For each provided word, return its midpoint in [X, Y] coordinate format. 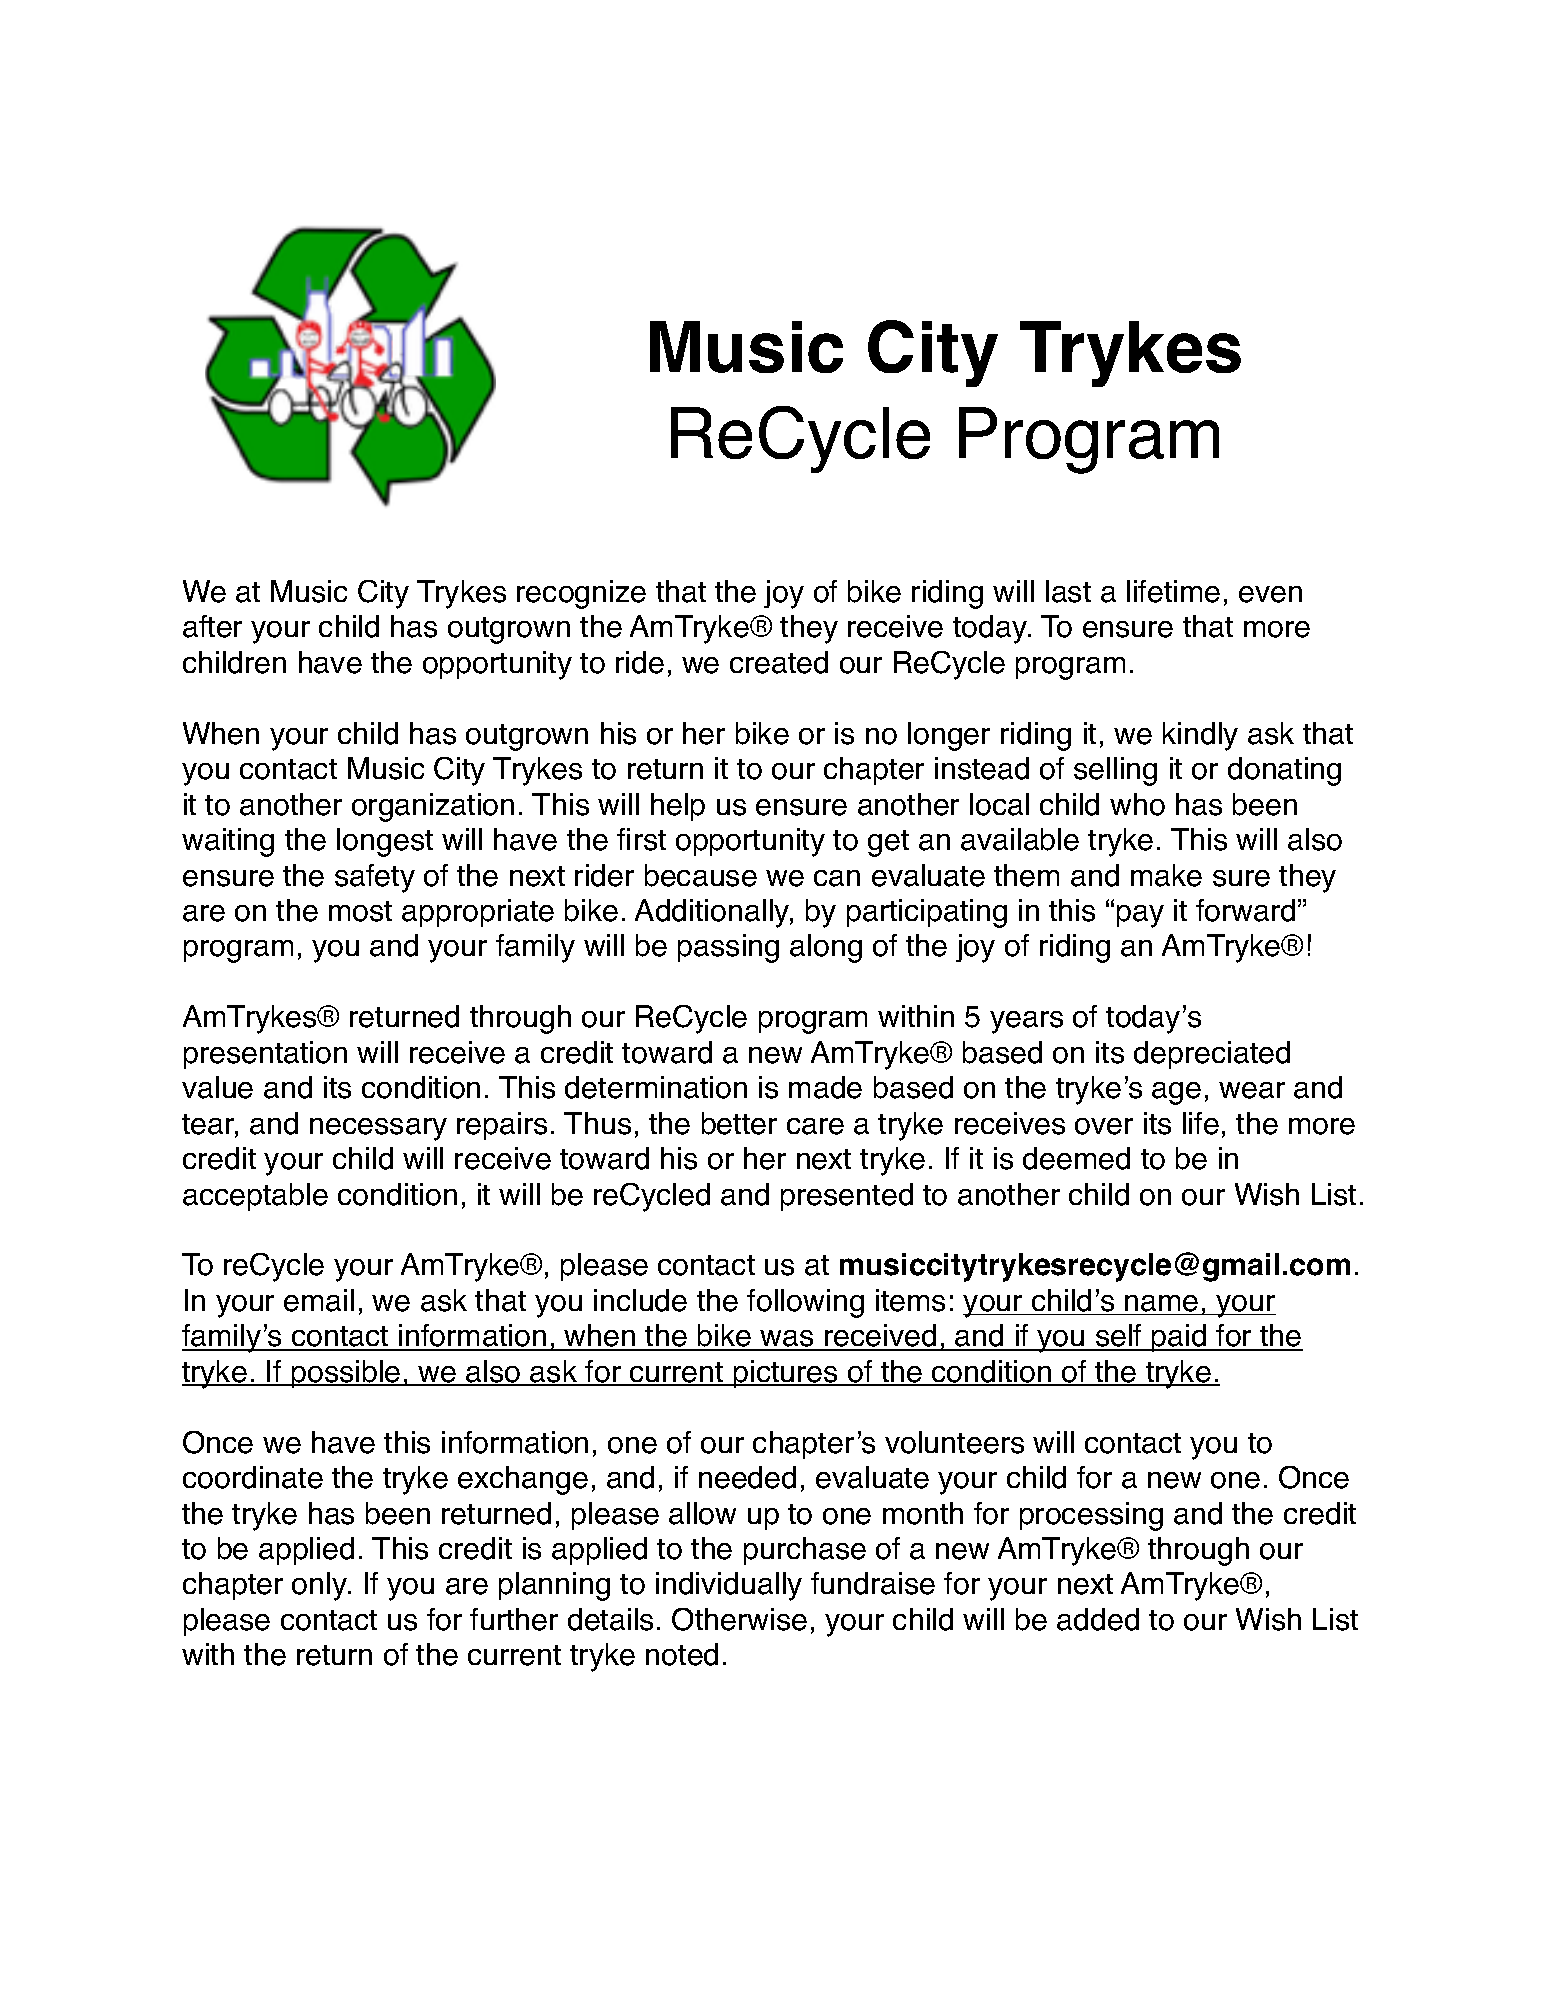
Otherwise [739, 1619]
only [321, 1586]
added [1098, 1619]
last [1068, 591]
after [212, 626]
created [779, 662]
